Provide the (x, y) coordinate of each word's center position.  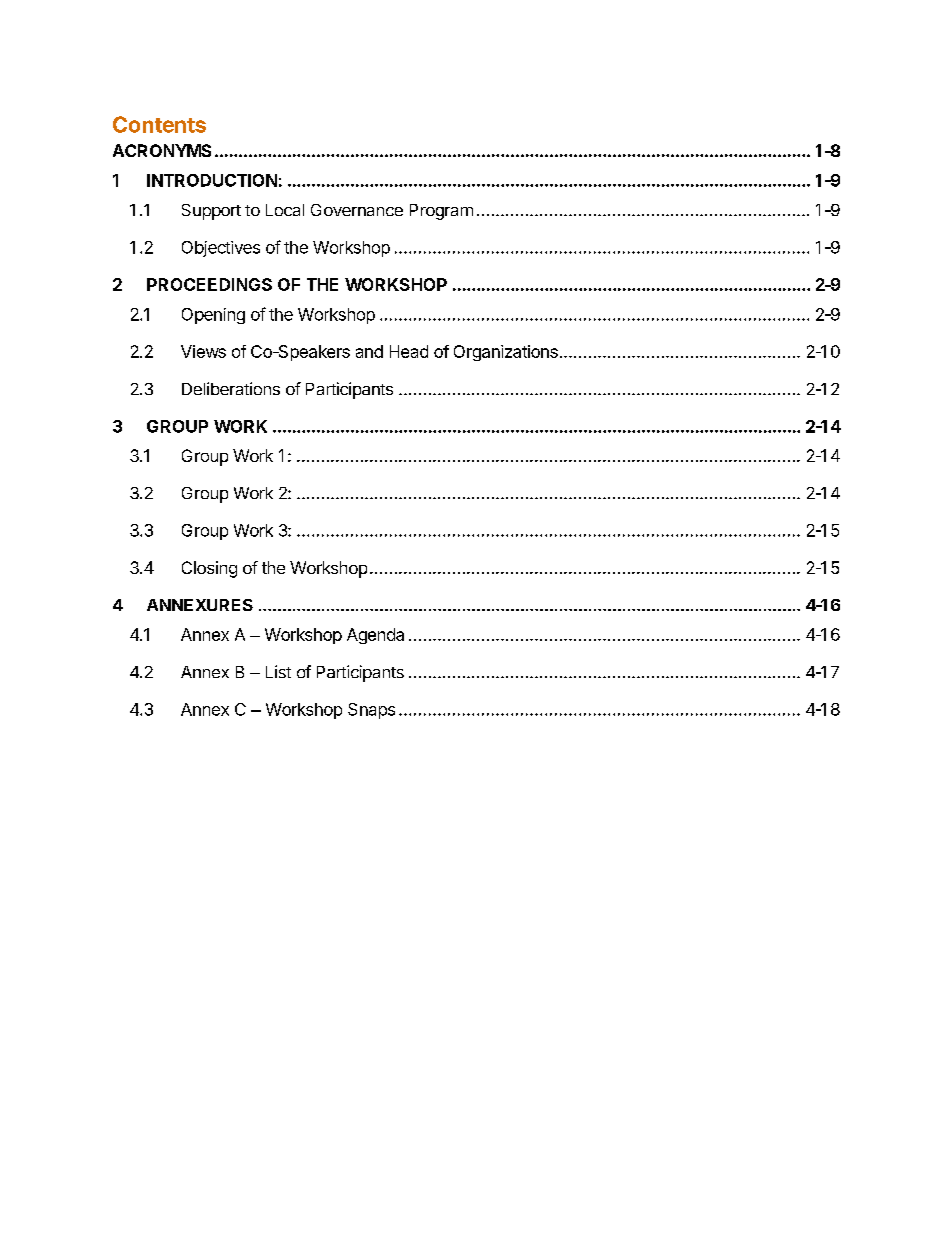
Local (285, 210)
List (278, 671)
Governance (357, 210)
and (369, 351)
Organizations (506, 353)
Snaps (371, 711)
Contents (159, 124)
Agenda (375, 636)
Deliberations (231, 388)
